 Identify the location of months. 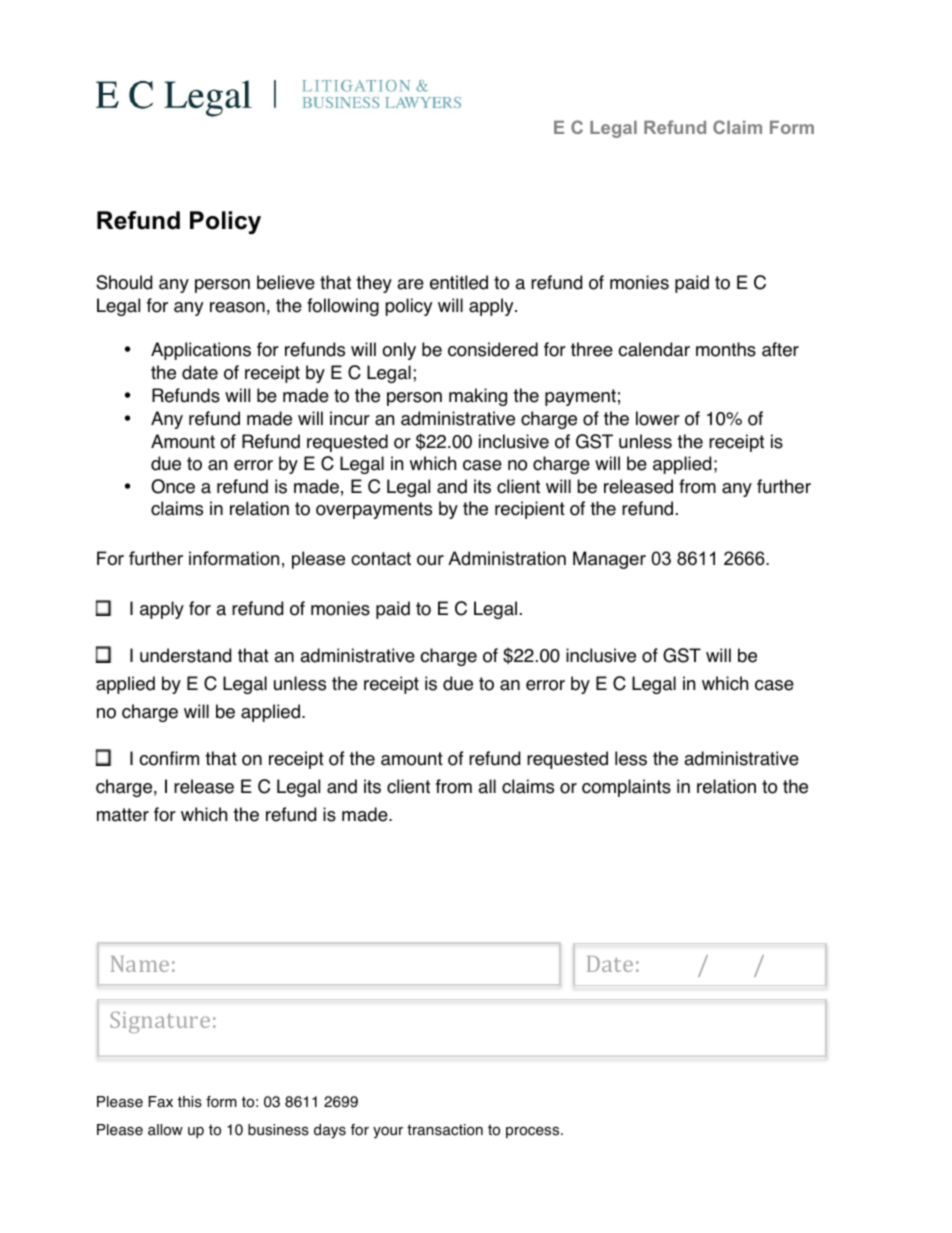
(726, 349).
